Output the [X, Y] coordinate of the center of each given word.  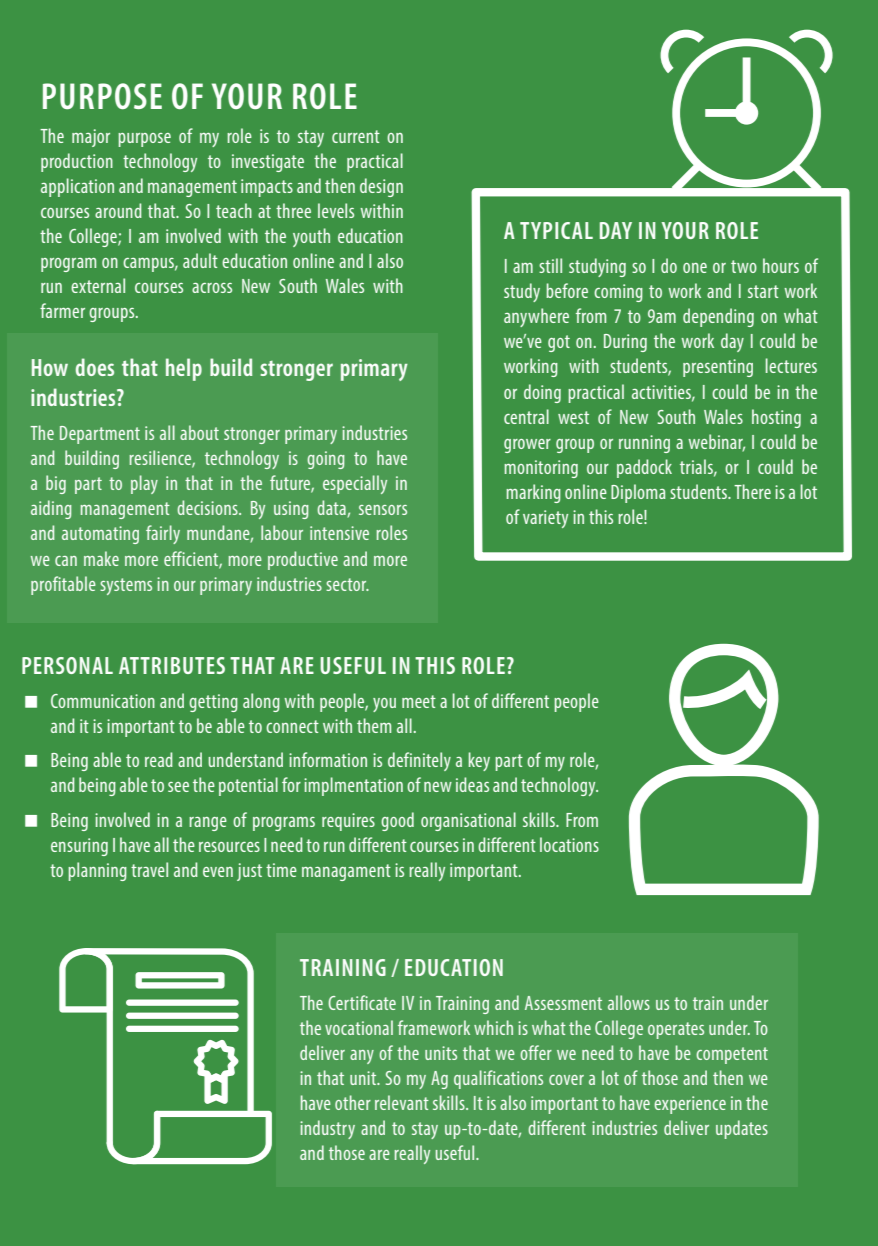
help [184, 369]
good [397, 821]
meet [419, 701]
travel [149, 869]
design [381, 187]
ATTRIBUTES [172, 665]
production [77, 162]
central [526, 416]
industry [327, 1129]
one [695, 268]
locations [569, 844]
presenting [718, 368]
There [752, 491]
